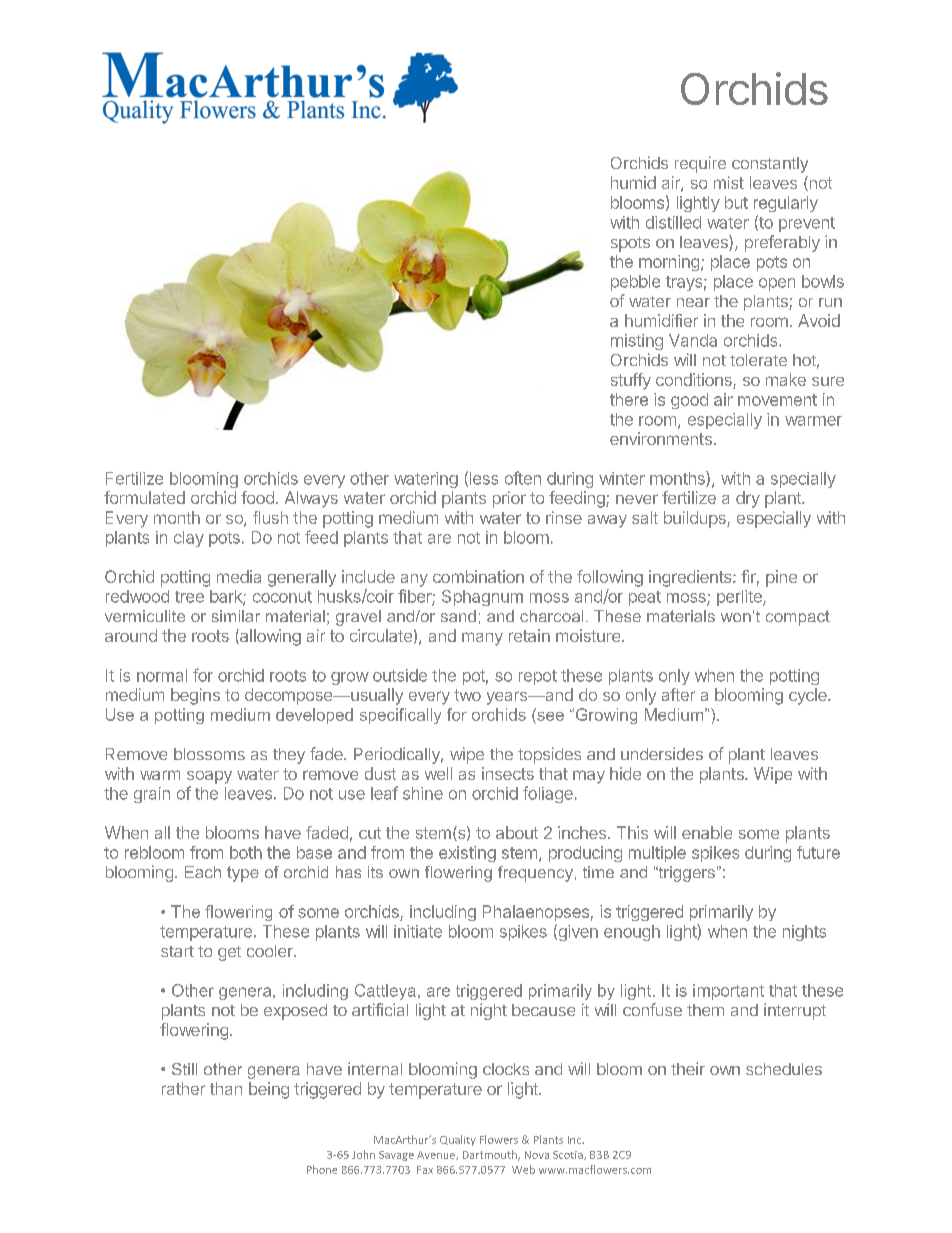  Describe the element at coordinates (685, 874) in the image. I see `triggers` at that location.
